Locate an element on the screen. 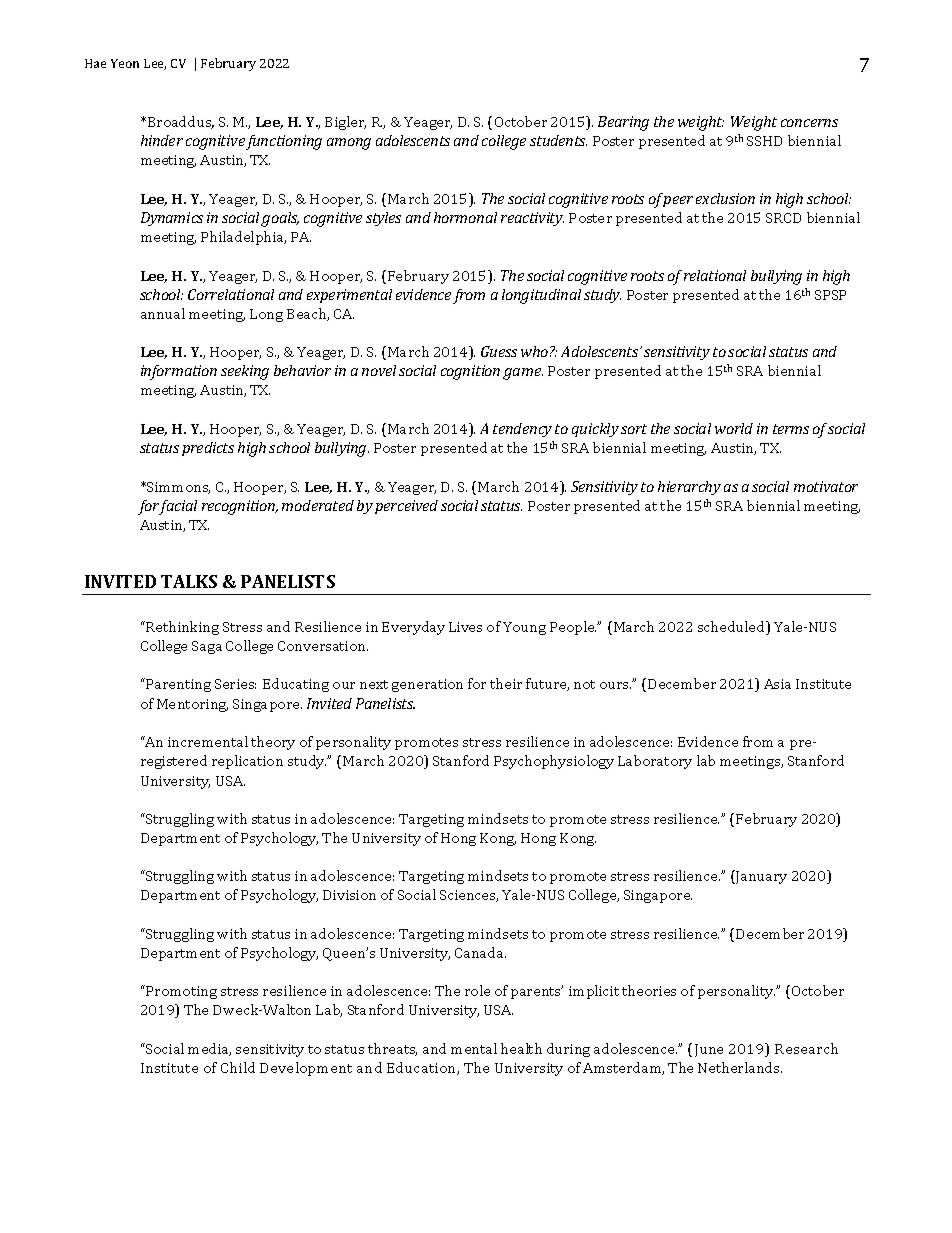 This screenshot has height=1233, width=952. students is located at coordinates (558, 140).
